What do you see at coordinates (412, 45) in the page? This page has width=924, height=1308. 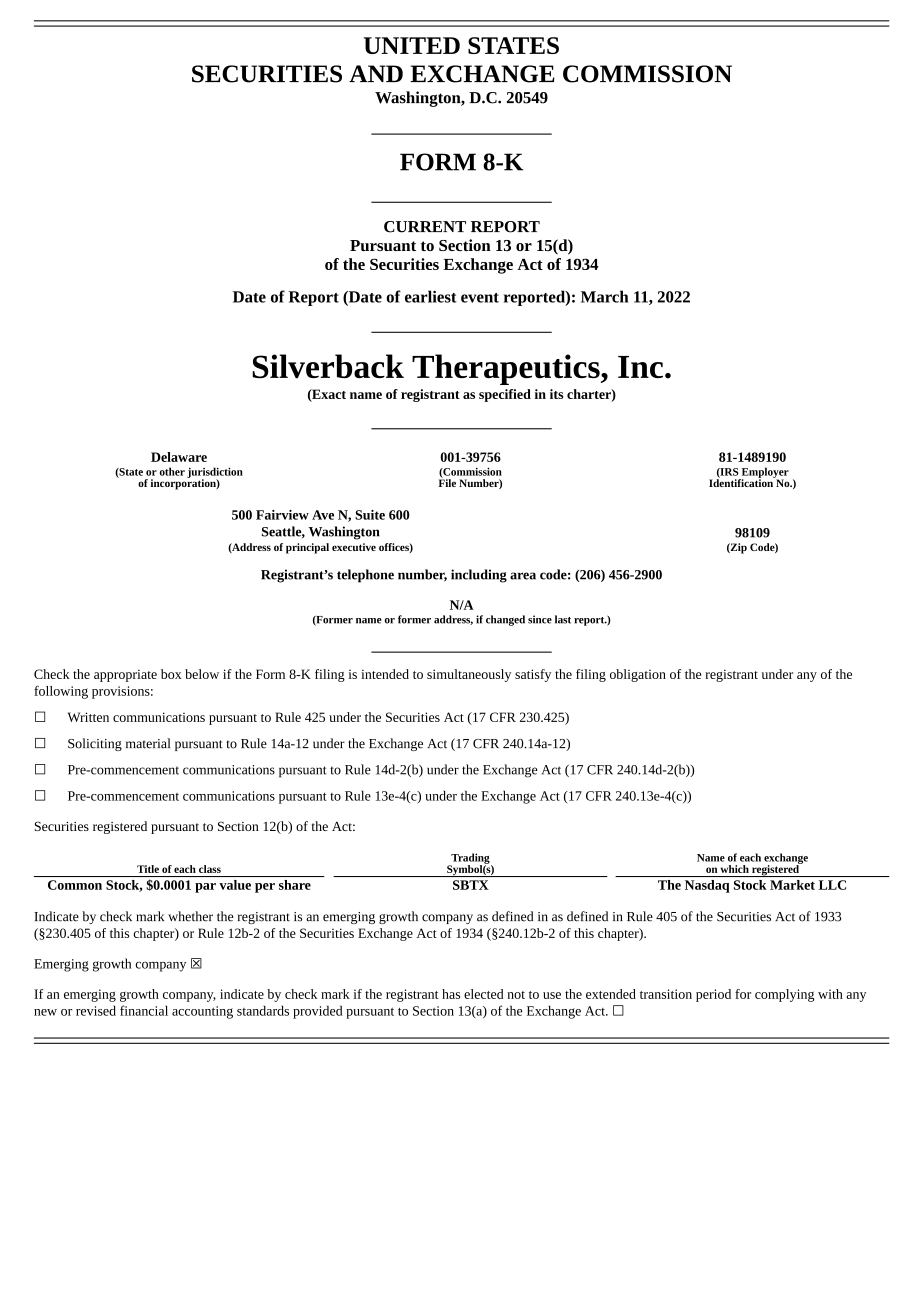 I see `UNITED` at bounding box center [412, 45].
